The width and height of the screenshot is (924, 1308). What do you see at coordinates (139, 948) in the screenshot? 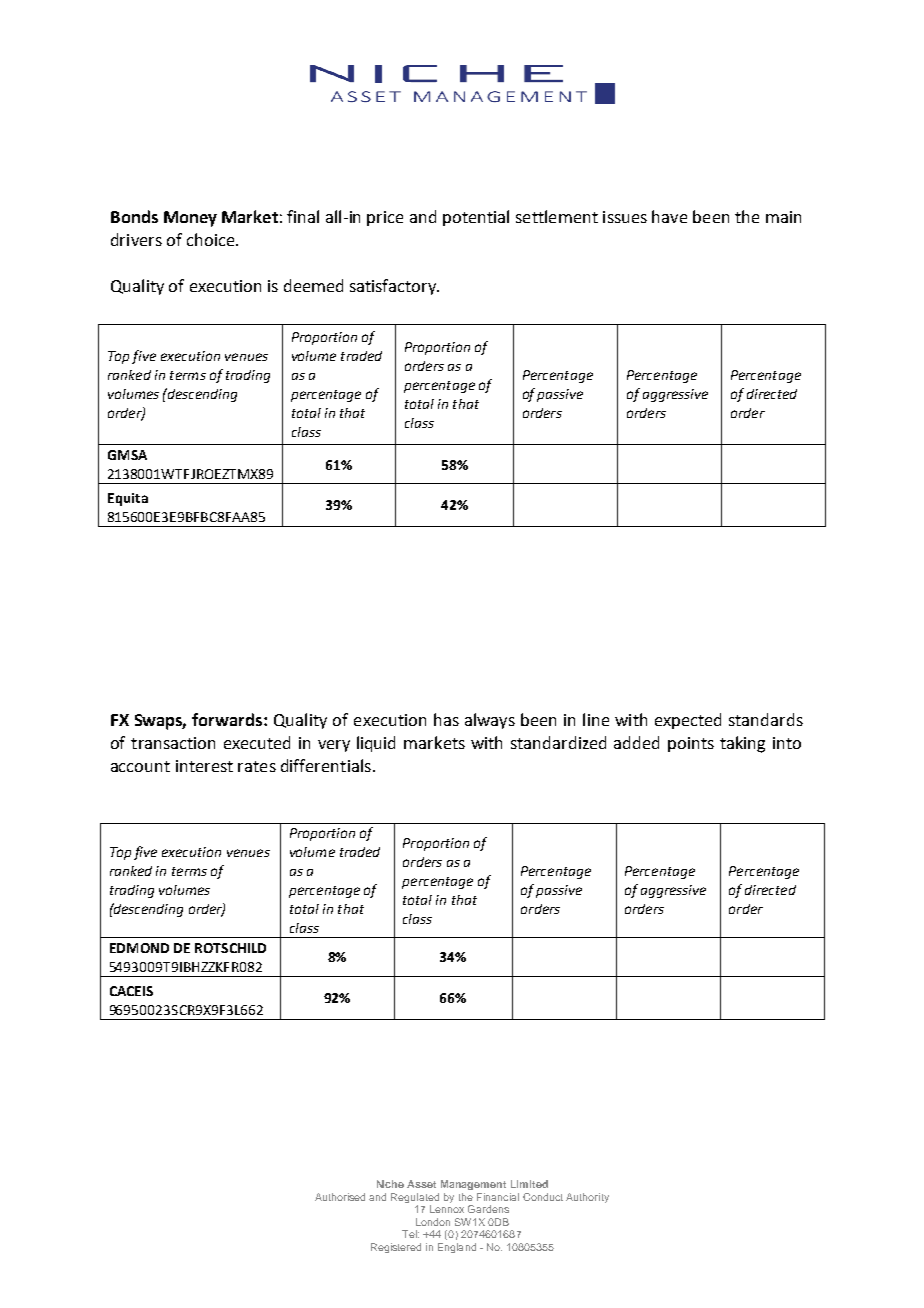
I see `EDMOND` at bounding box center [139, 948].
